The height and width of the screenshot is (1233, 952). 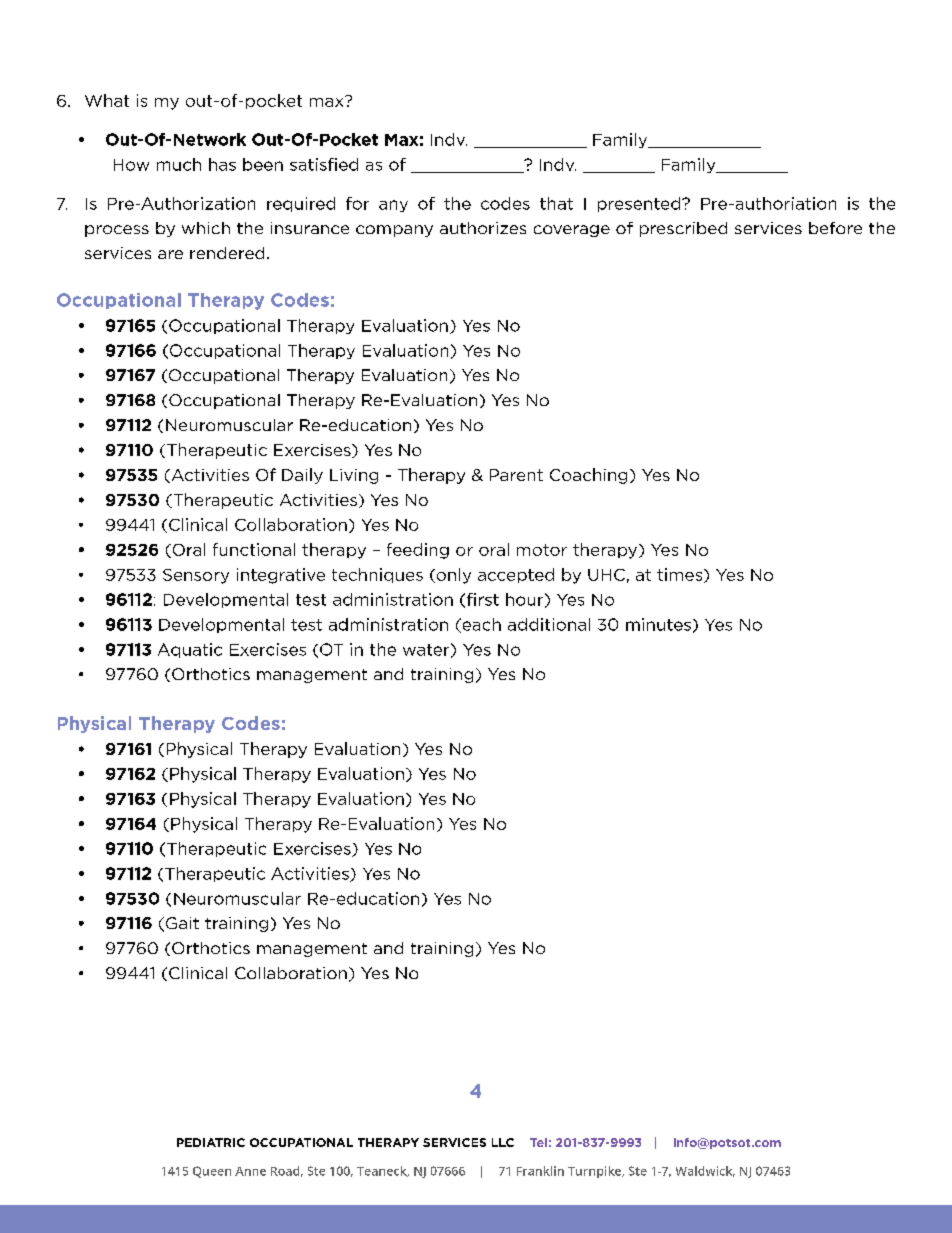 I want to click on Daily, so click(x=302, y=476).
